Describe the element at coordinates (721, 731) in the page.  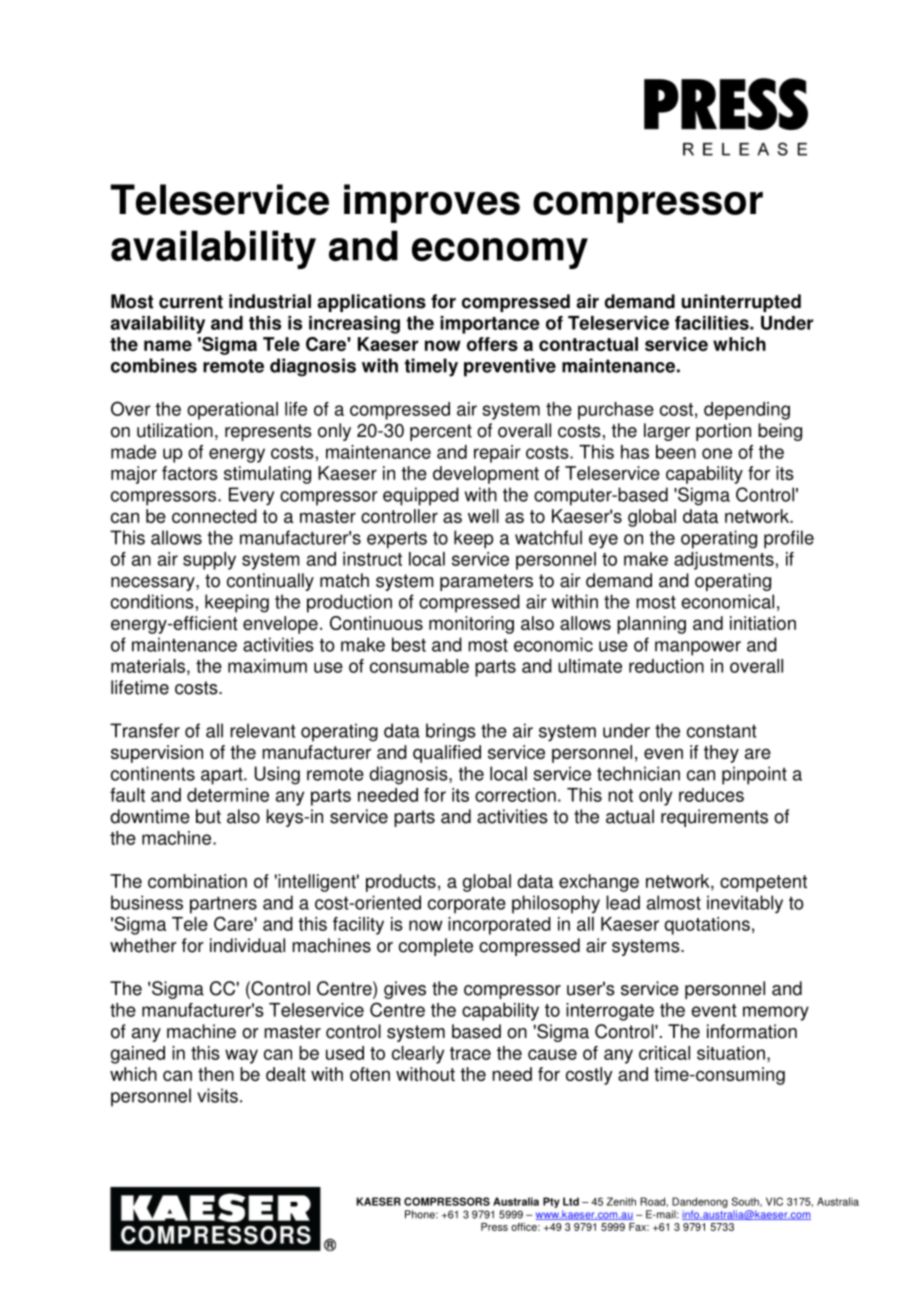
I see `constant` at that location.
